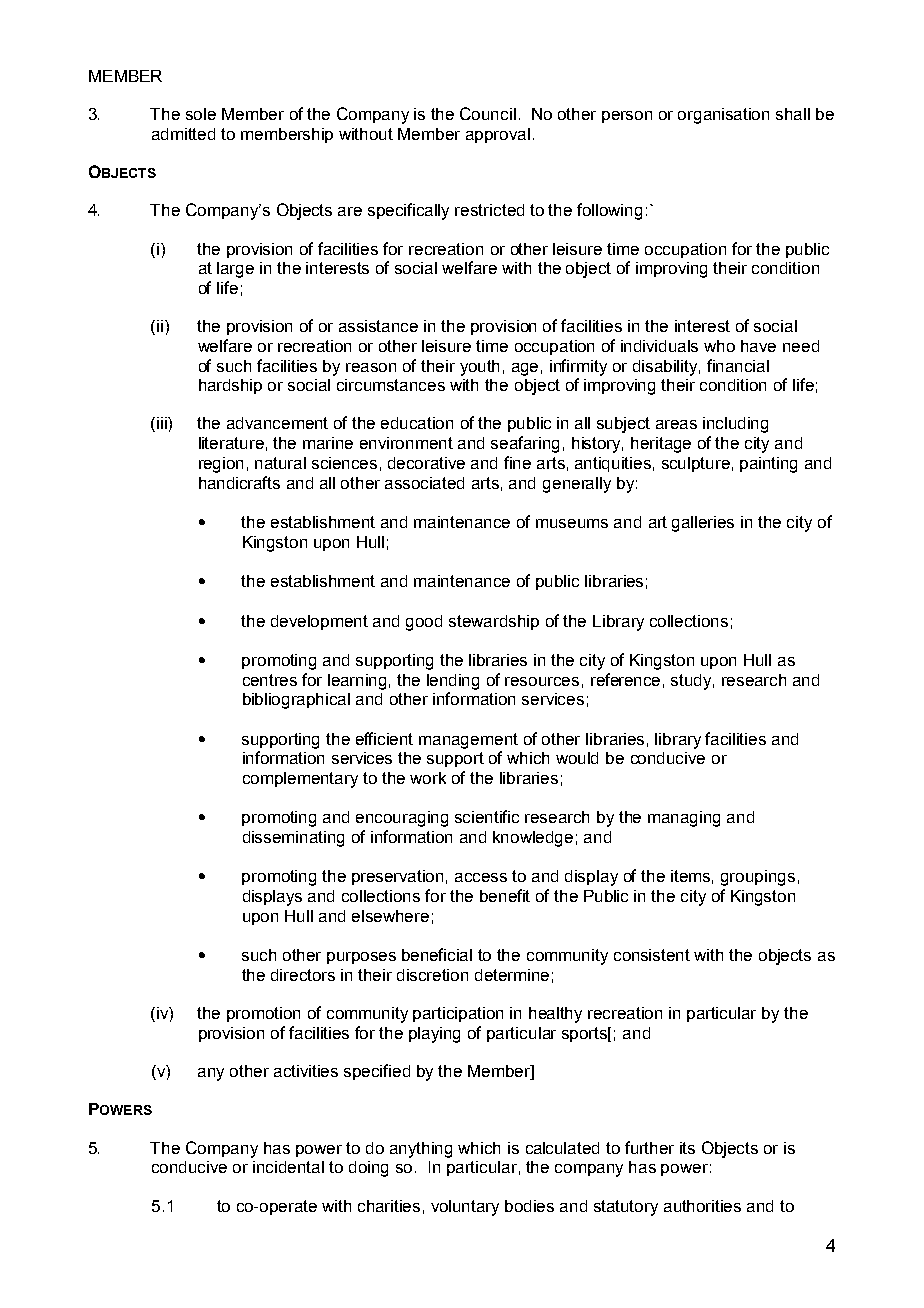 This document has width=924, height=1308. Describe the element at coordinates (702, 1206) in the document. I see `authorities` at that location.
